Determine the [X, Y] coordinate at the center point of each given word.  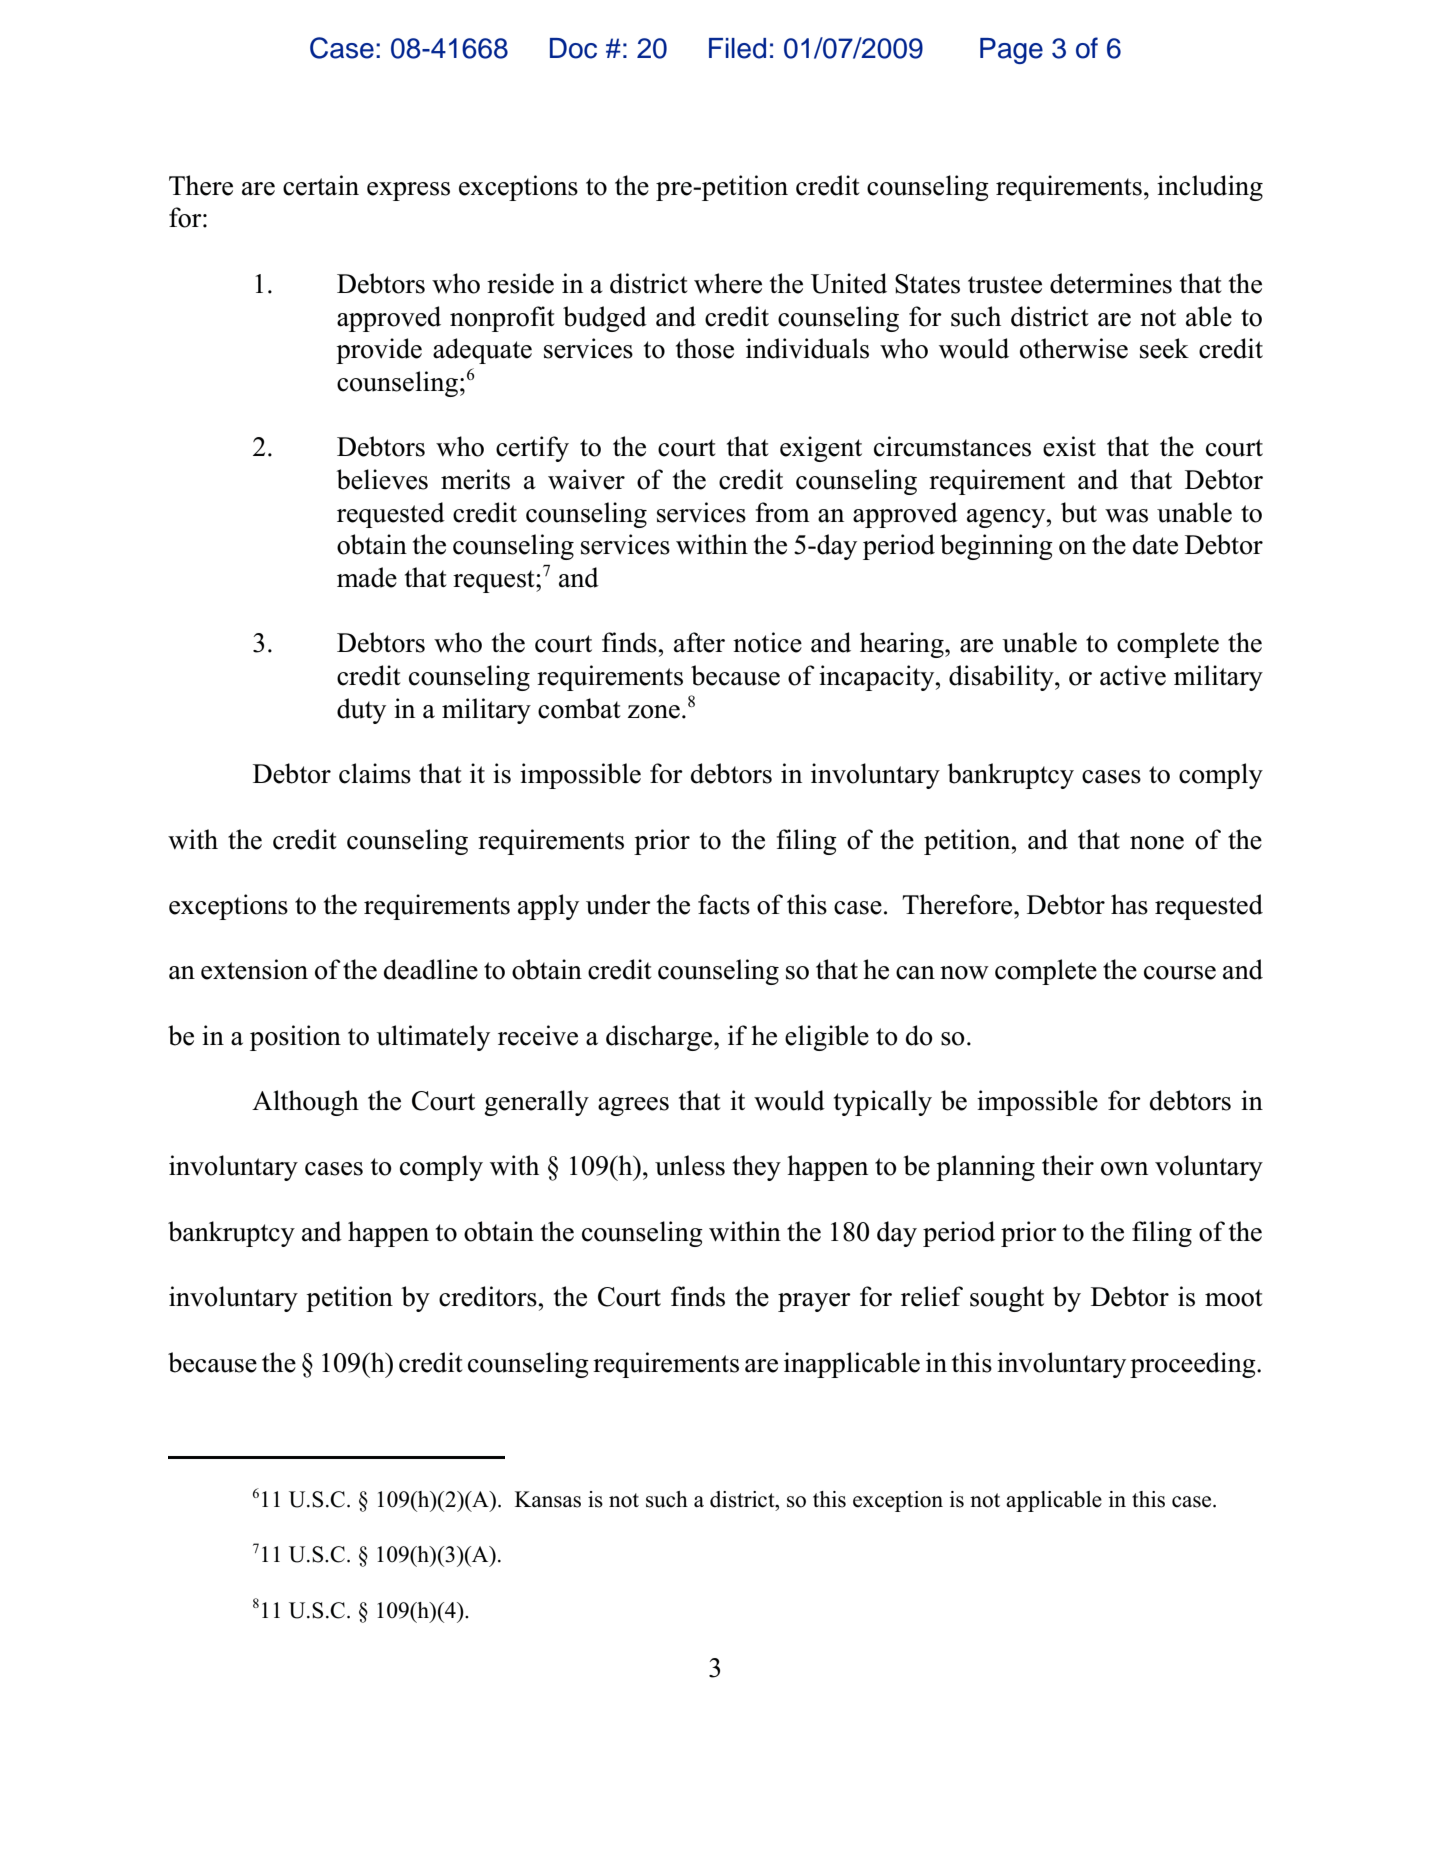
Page [1011, 51]
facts [724, 904]
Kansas [548, 1499]
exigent [821, 449]
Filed [737, 48]
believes [382, 479]
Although [305, 1103]
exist [1069, 446]
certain [321, 185]
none [1157, 843]
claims [375, 773]
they [757, 1168]
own [1124, 1169]
